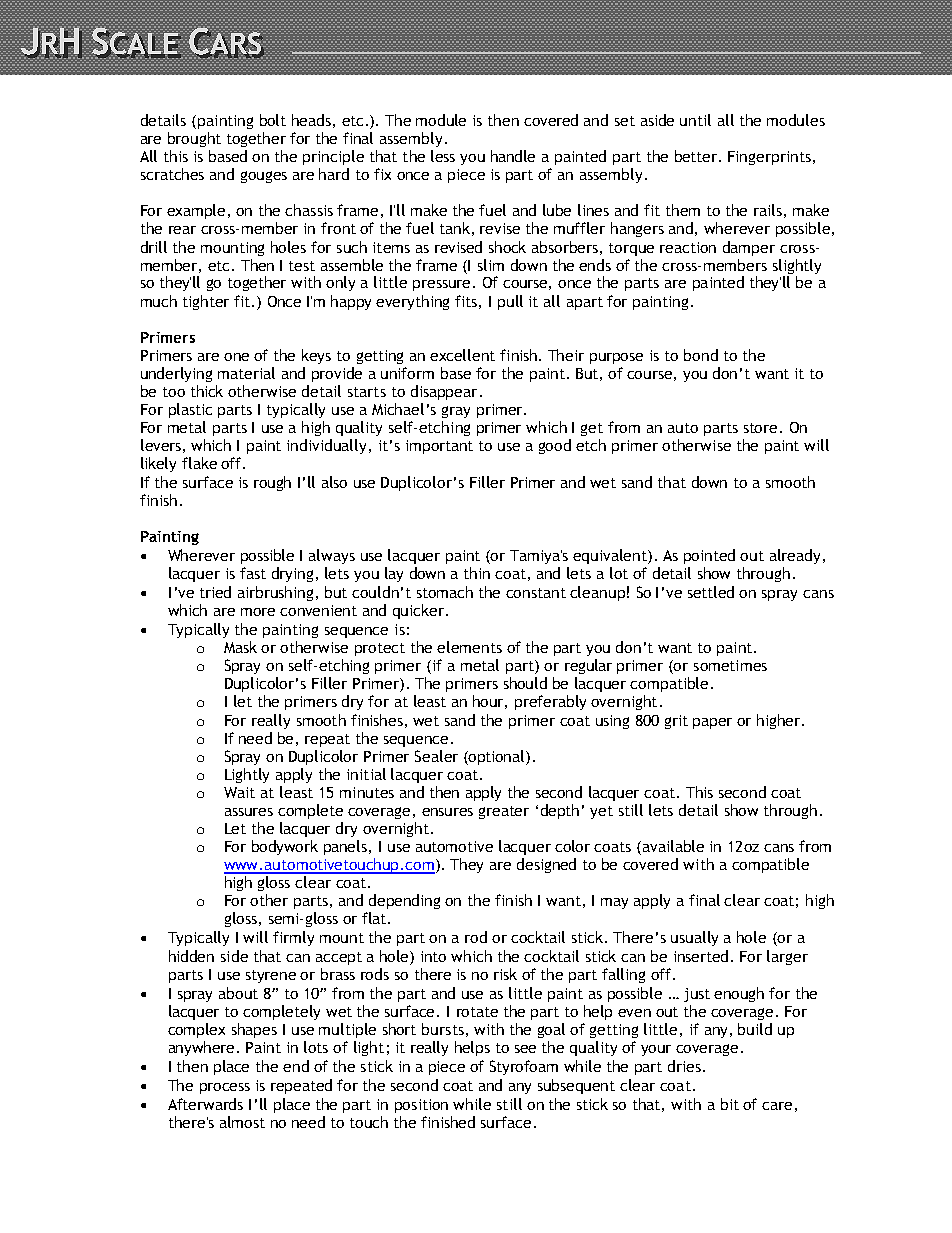 This page has height=1233, width=952. I want to click on settled, so click(711, 592).
